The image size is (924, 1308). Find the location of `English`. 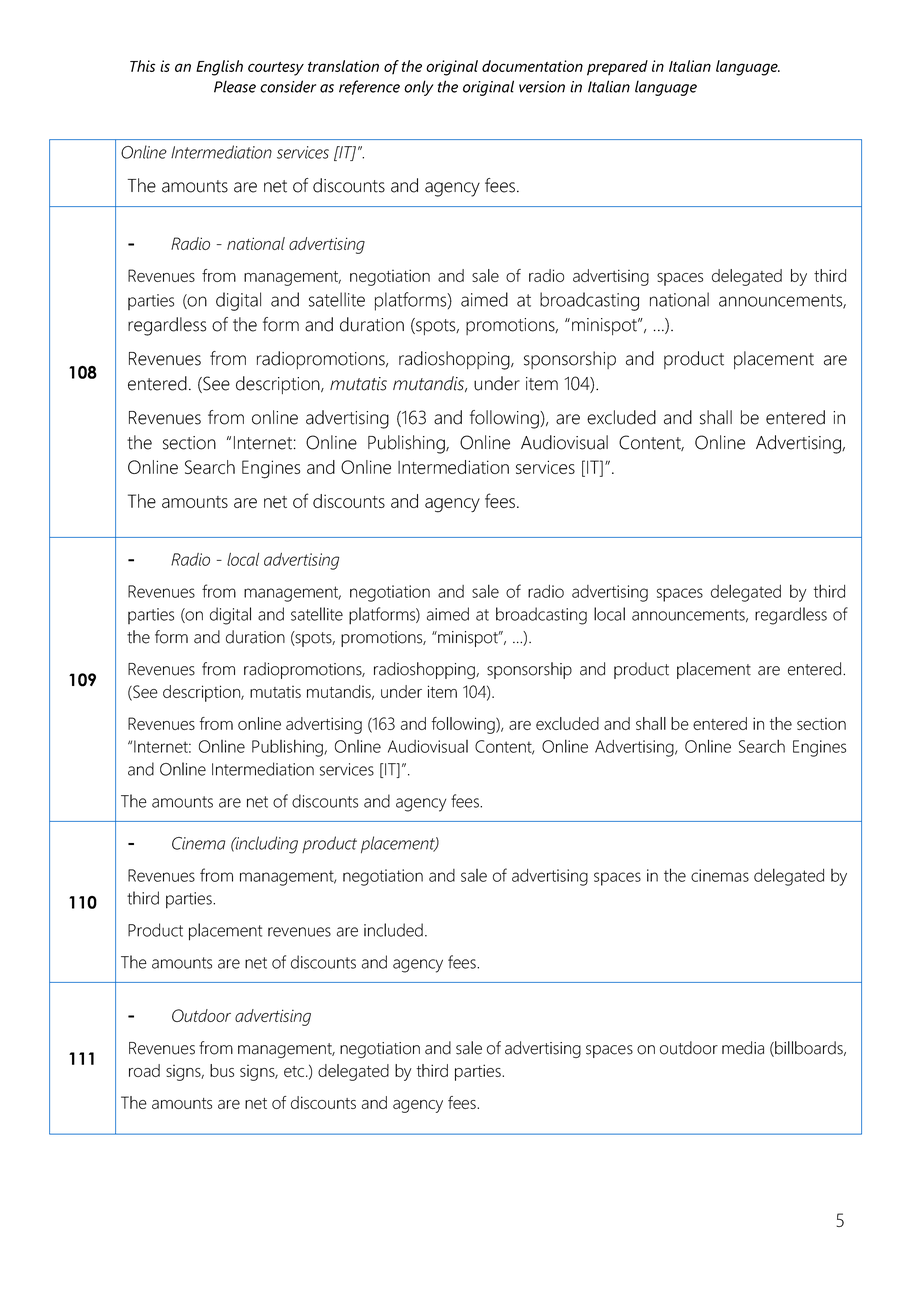

English is located at coordinates (219, 68).
